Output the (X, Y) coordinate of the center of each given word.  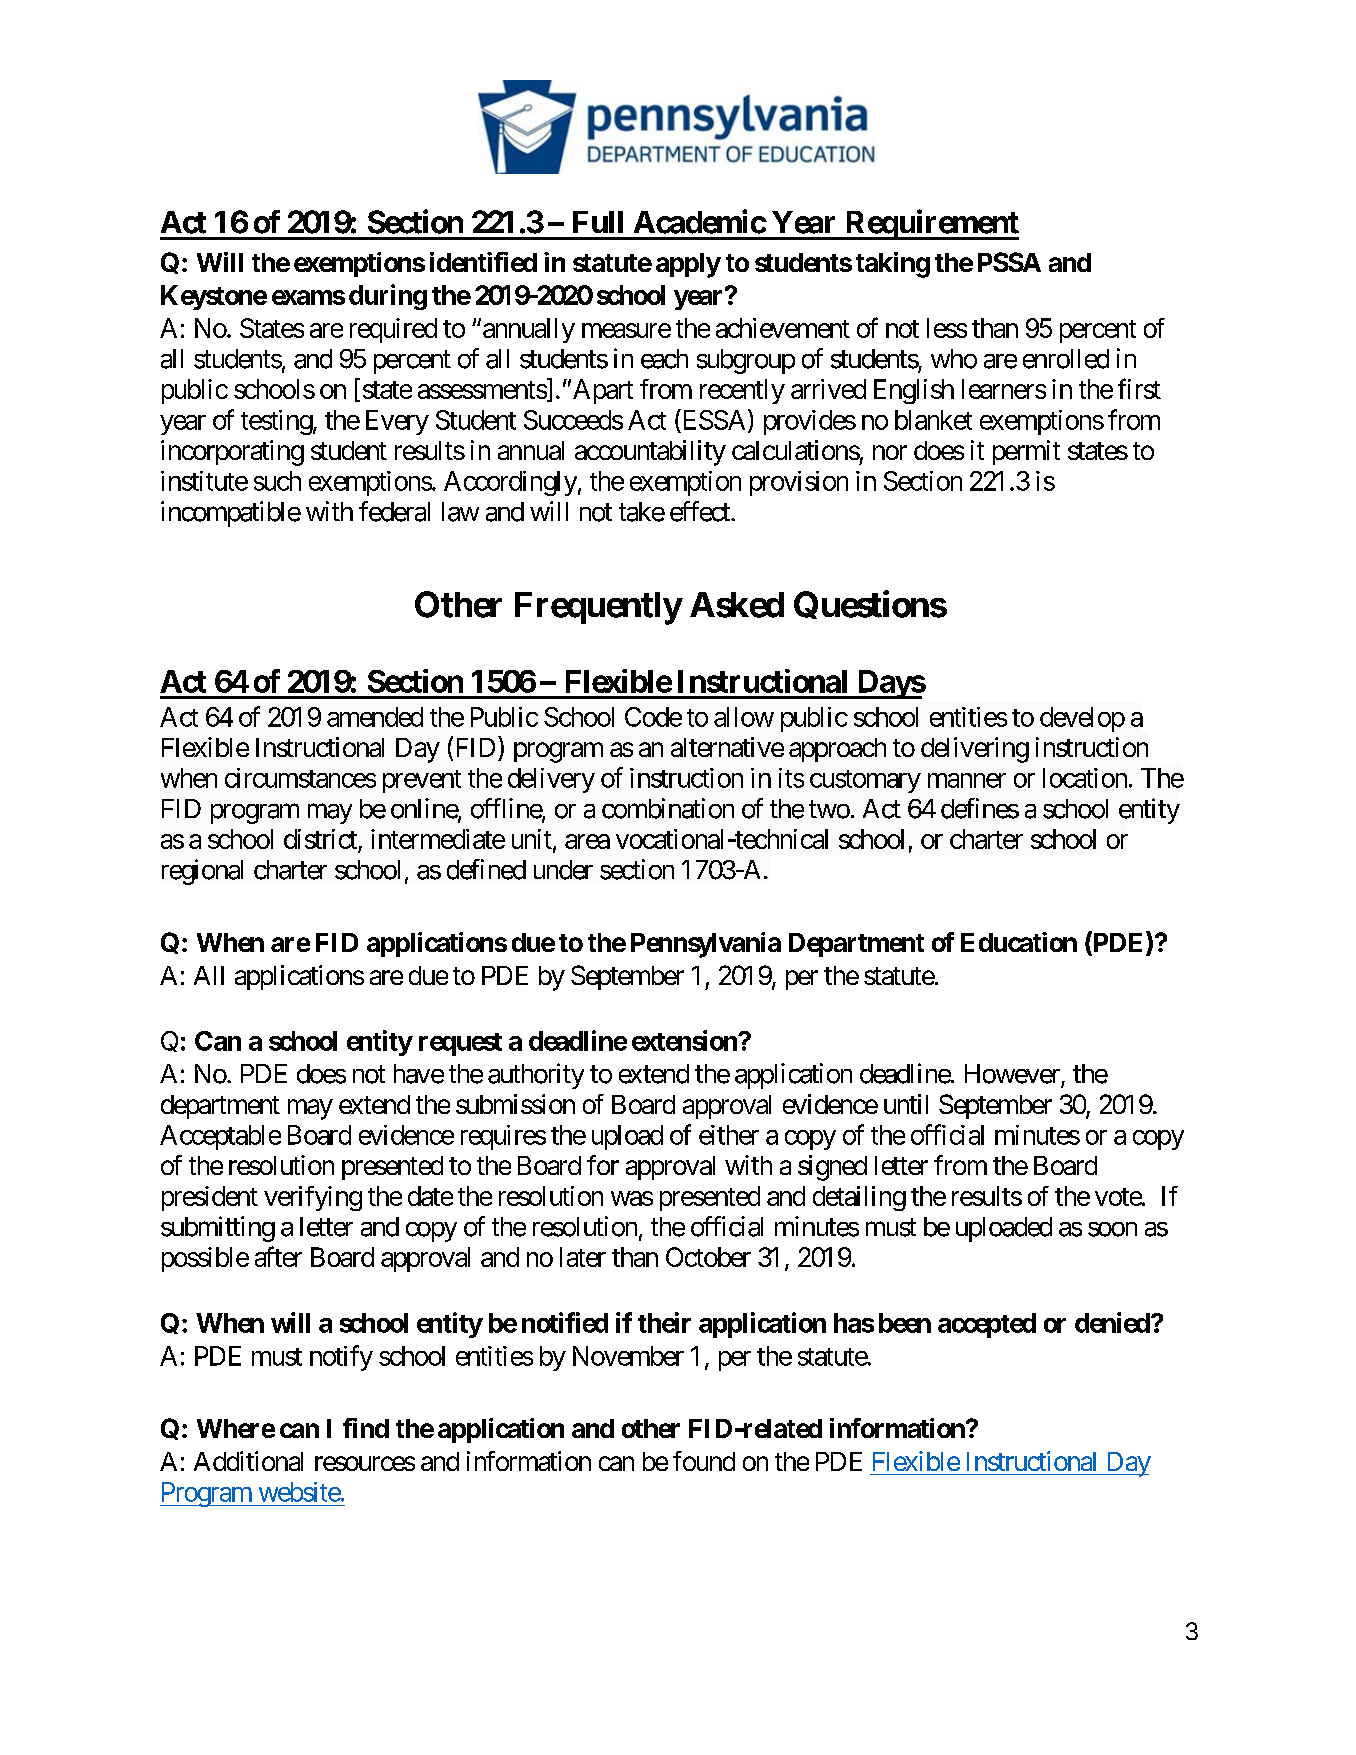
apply (688, 265)
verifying (313, 1198)
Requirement (931, 224)
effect (701, 511)
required (393, 330)
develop (1082, 719)
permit (1026, 452)
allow (744, 717)
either (729, 1135)
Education (1019, 942)
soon (1112, 1229)
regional (202, 872)
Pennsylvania (706, 945)
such (277, 481)
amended (375, 717)
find (366, 1428)
